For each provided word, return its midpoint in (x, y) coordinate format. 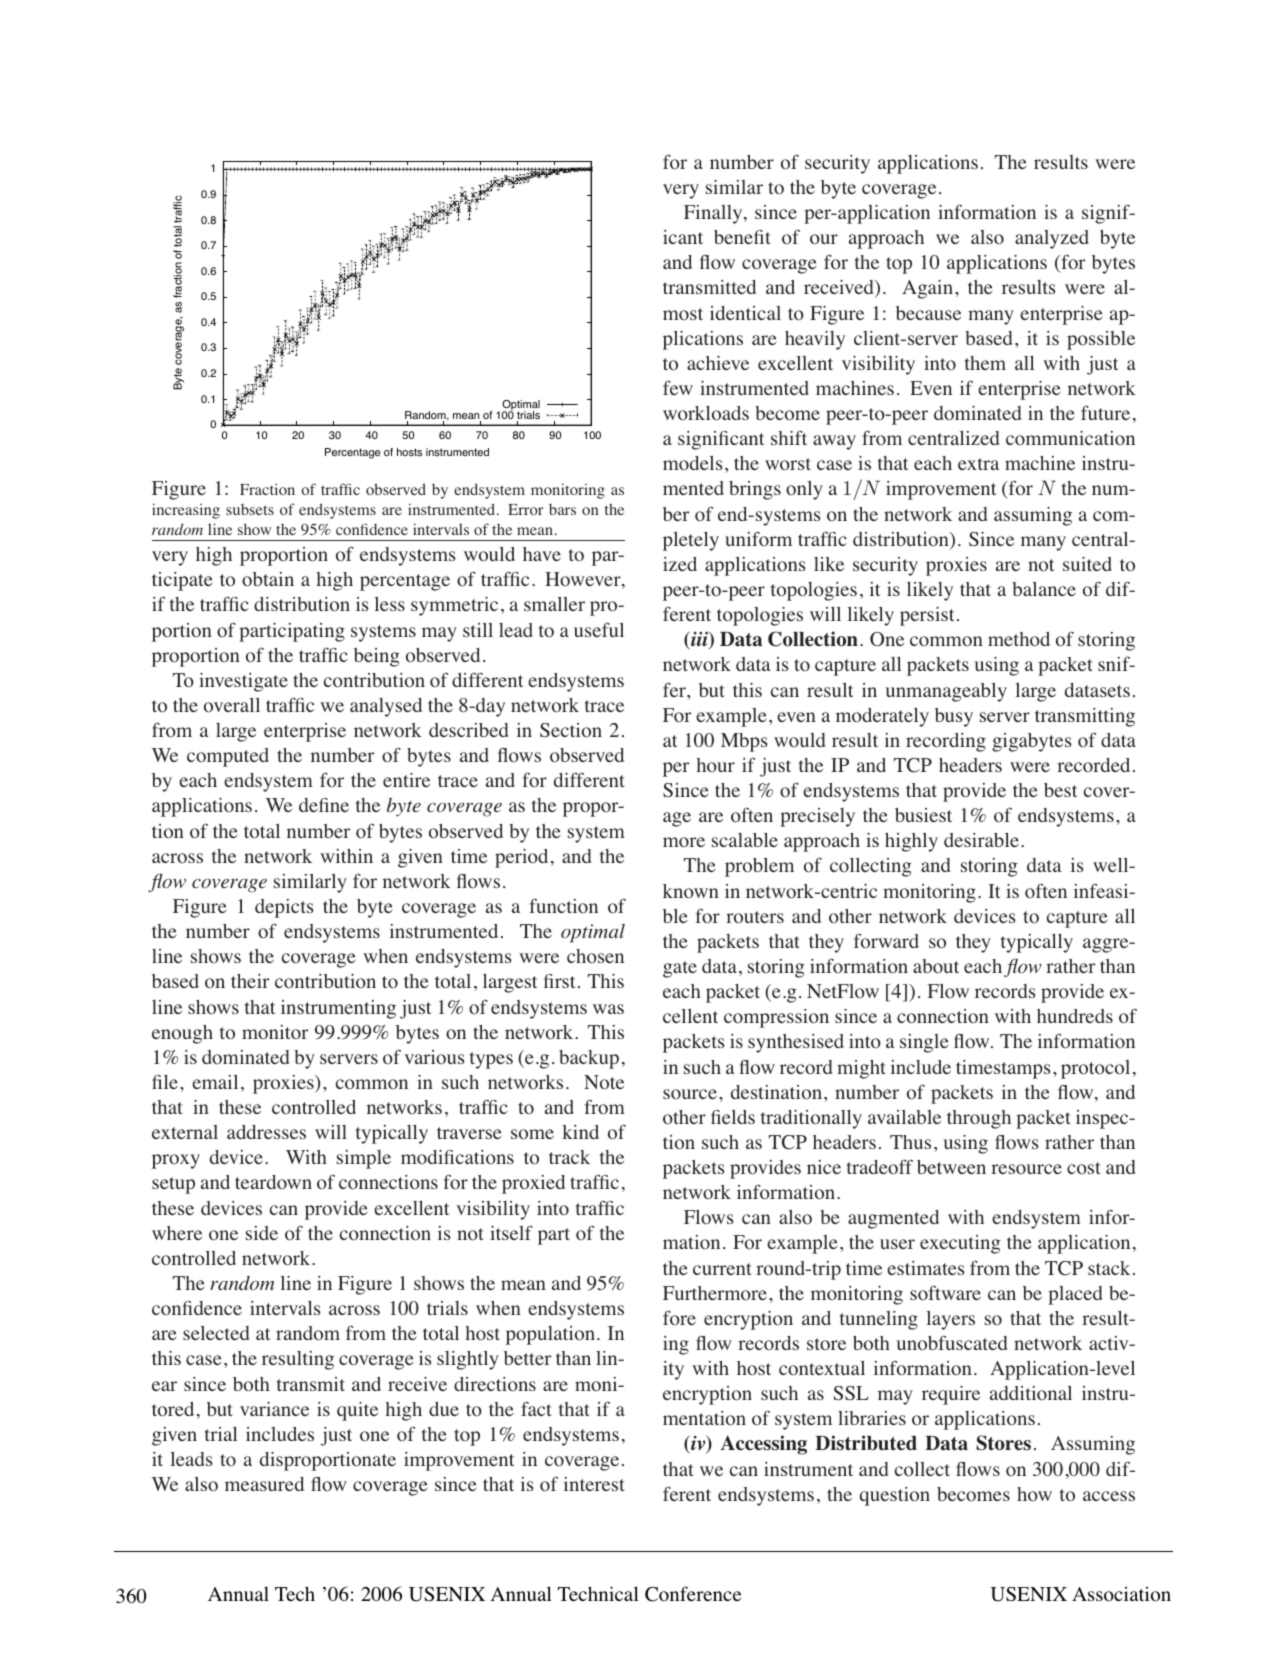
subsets (250, 509)
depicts (284, 908)
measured (264, 1484)
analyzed (1052, 239)
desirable (981, 839)
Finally (714, 214)
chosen (595, 956)
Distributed (866, 1443)
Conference (693, 1594)
